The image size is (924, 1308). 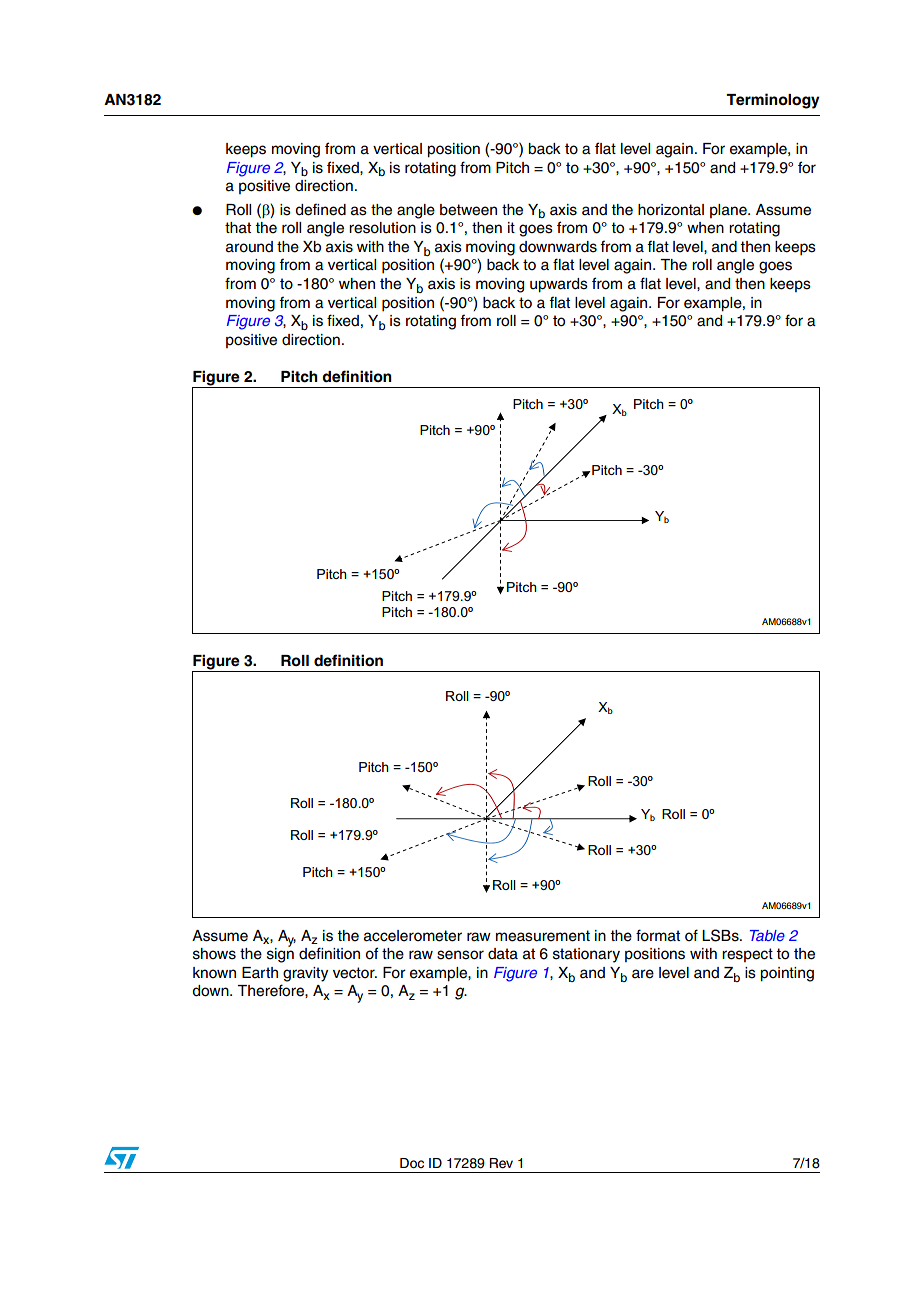 I want to click on data, so click(x=503, y=954).
